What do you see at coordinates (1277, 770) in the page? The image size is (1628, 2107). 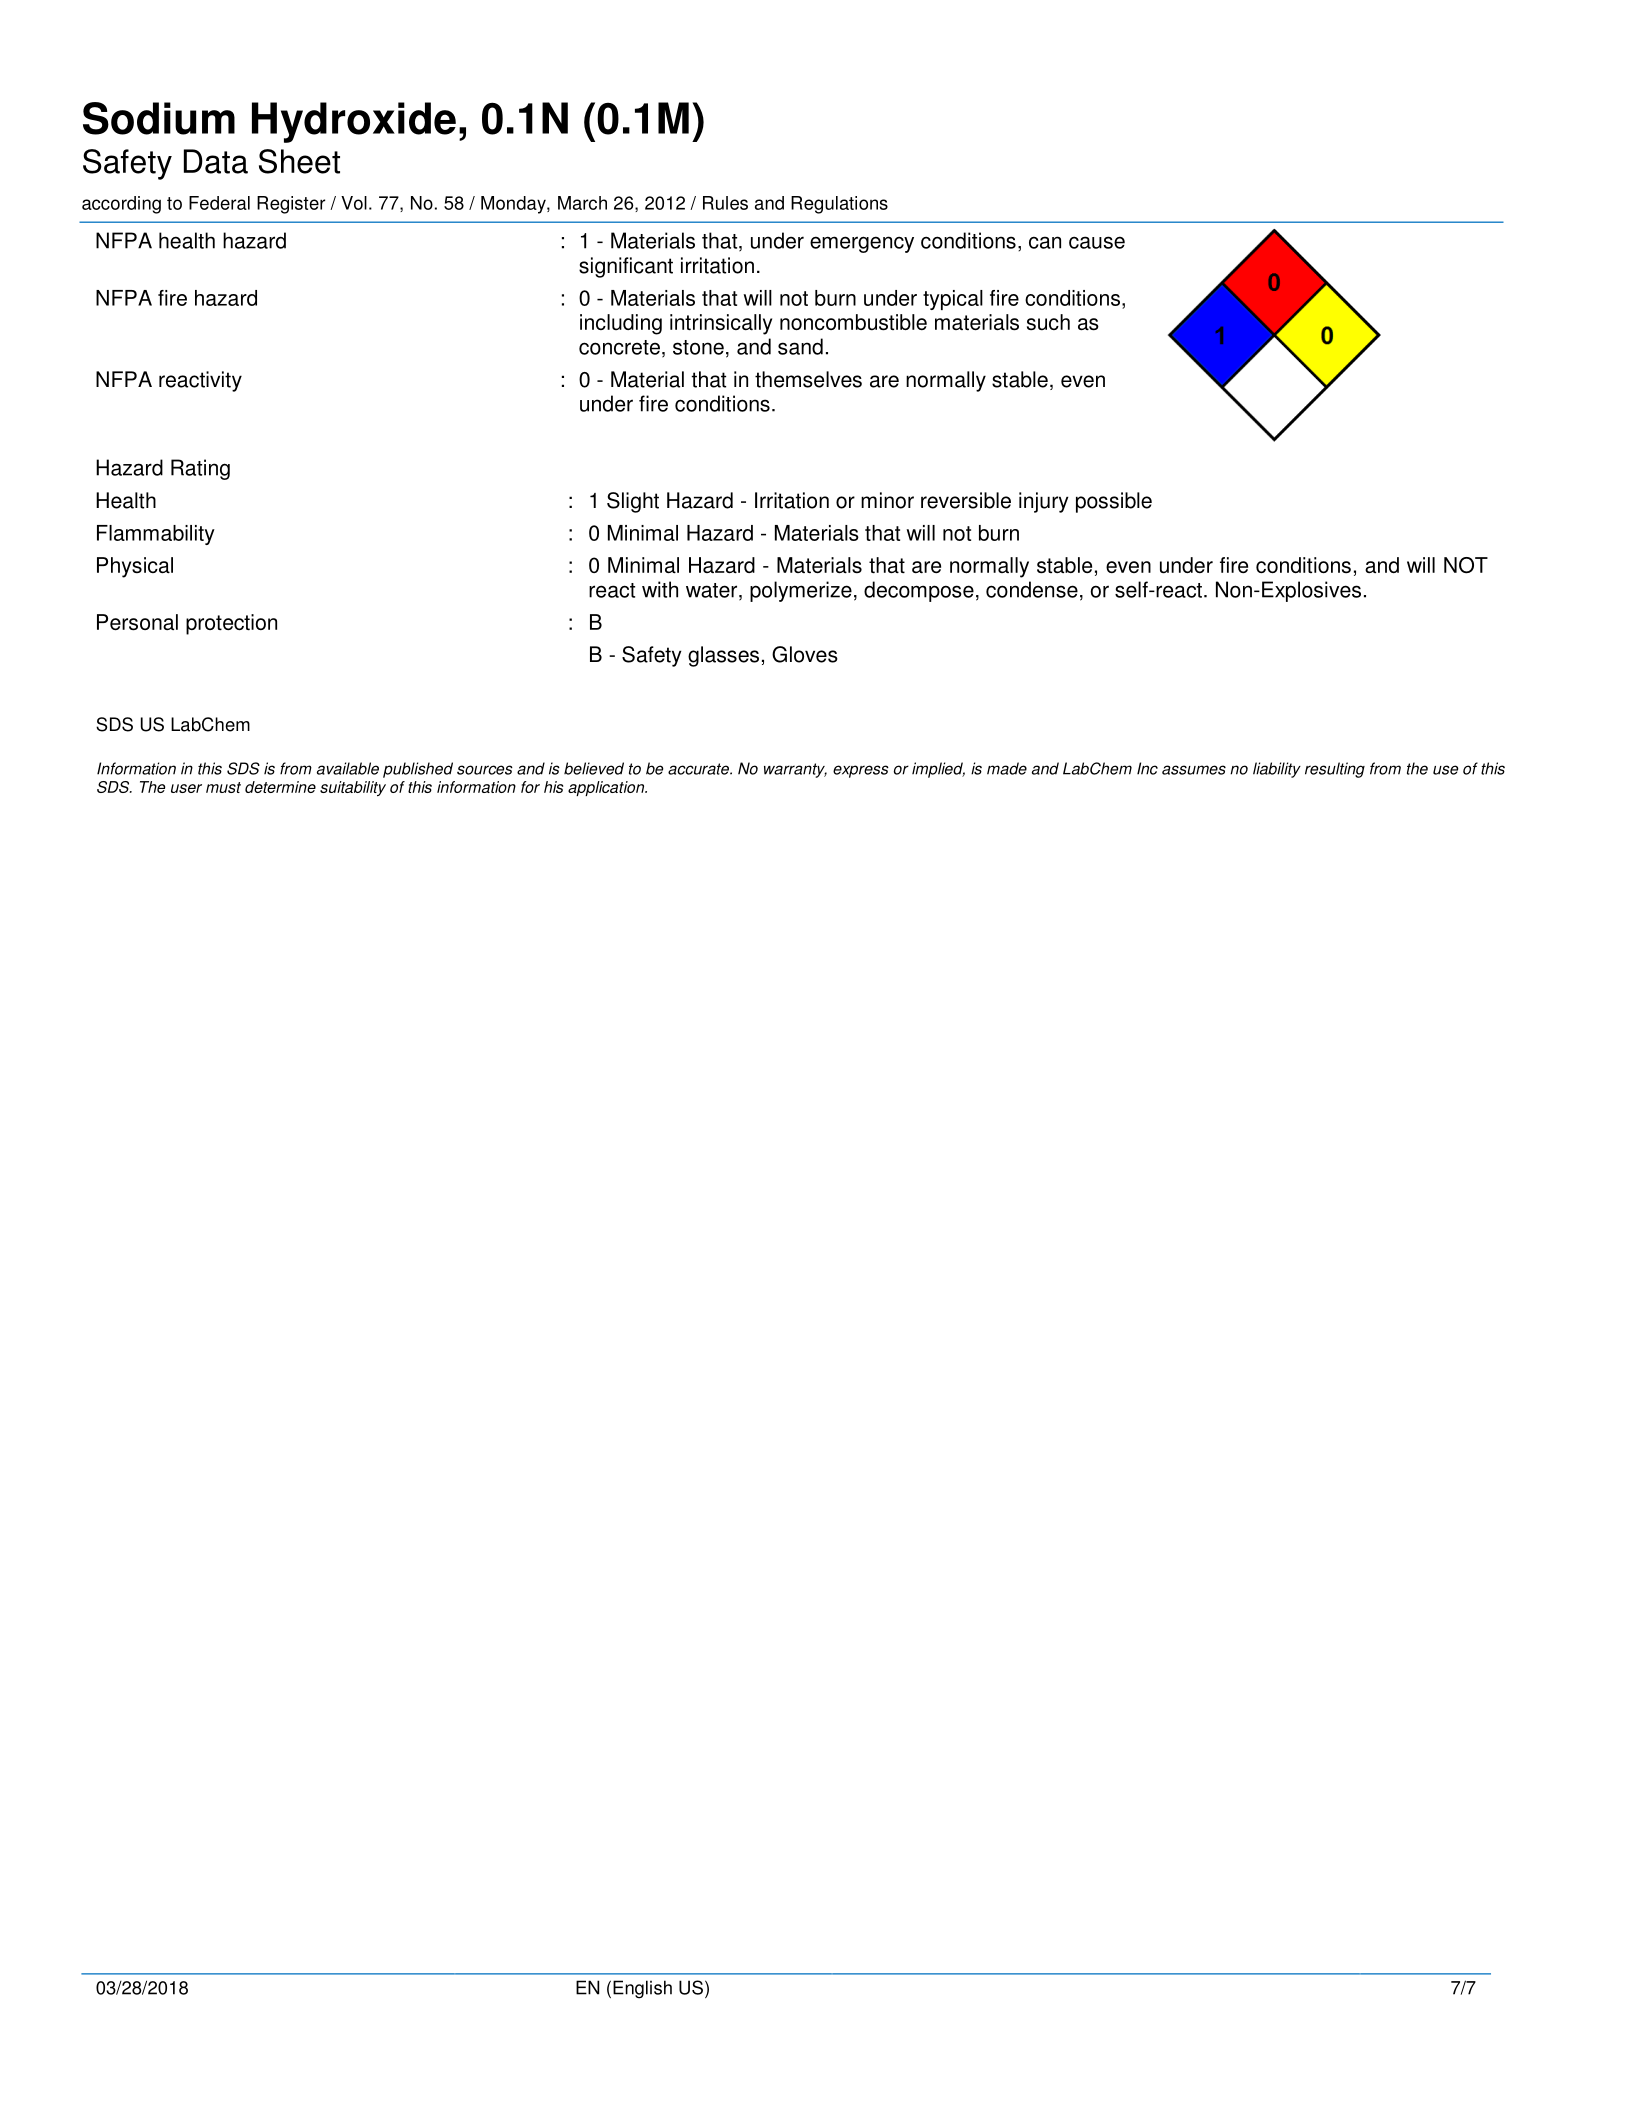 I see `liability` at bounding box center [1277, 770].
